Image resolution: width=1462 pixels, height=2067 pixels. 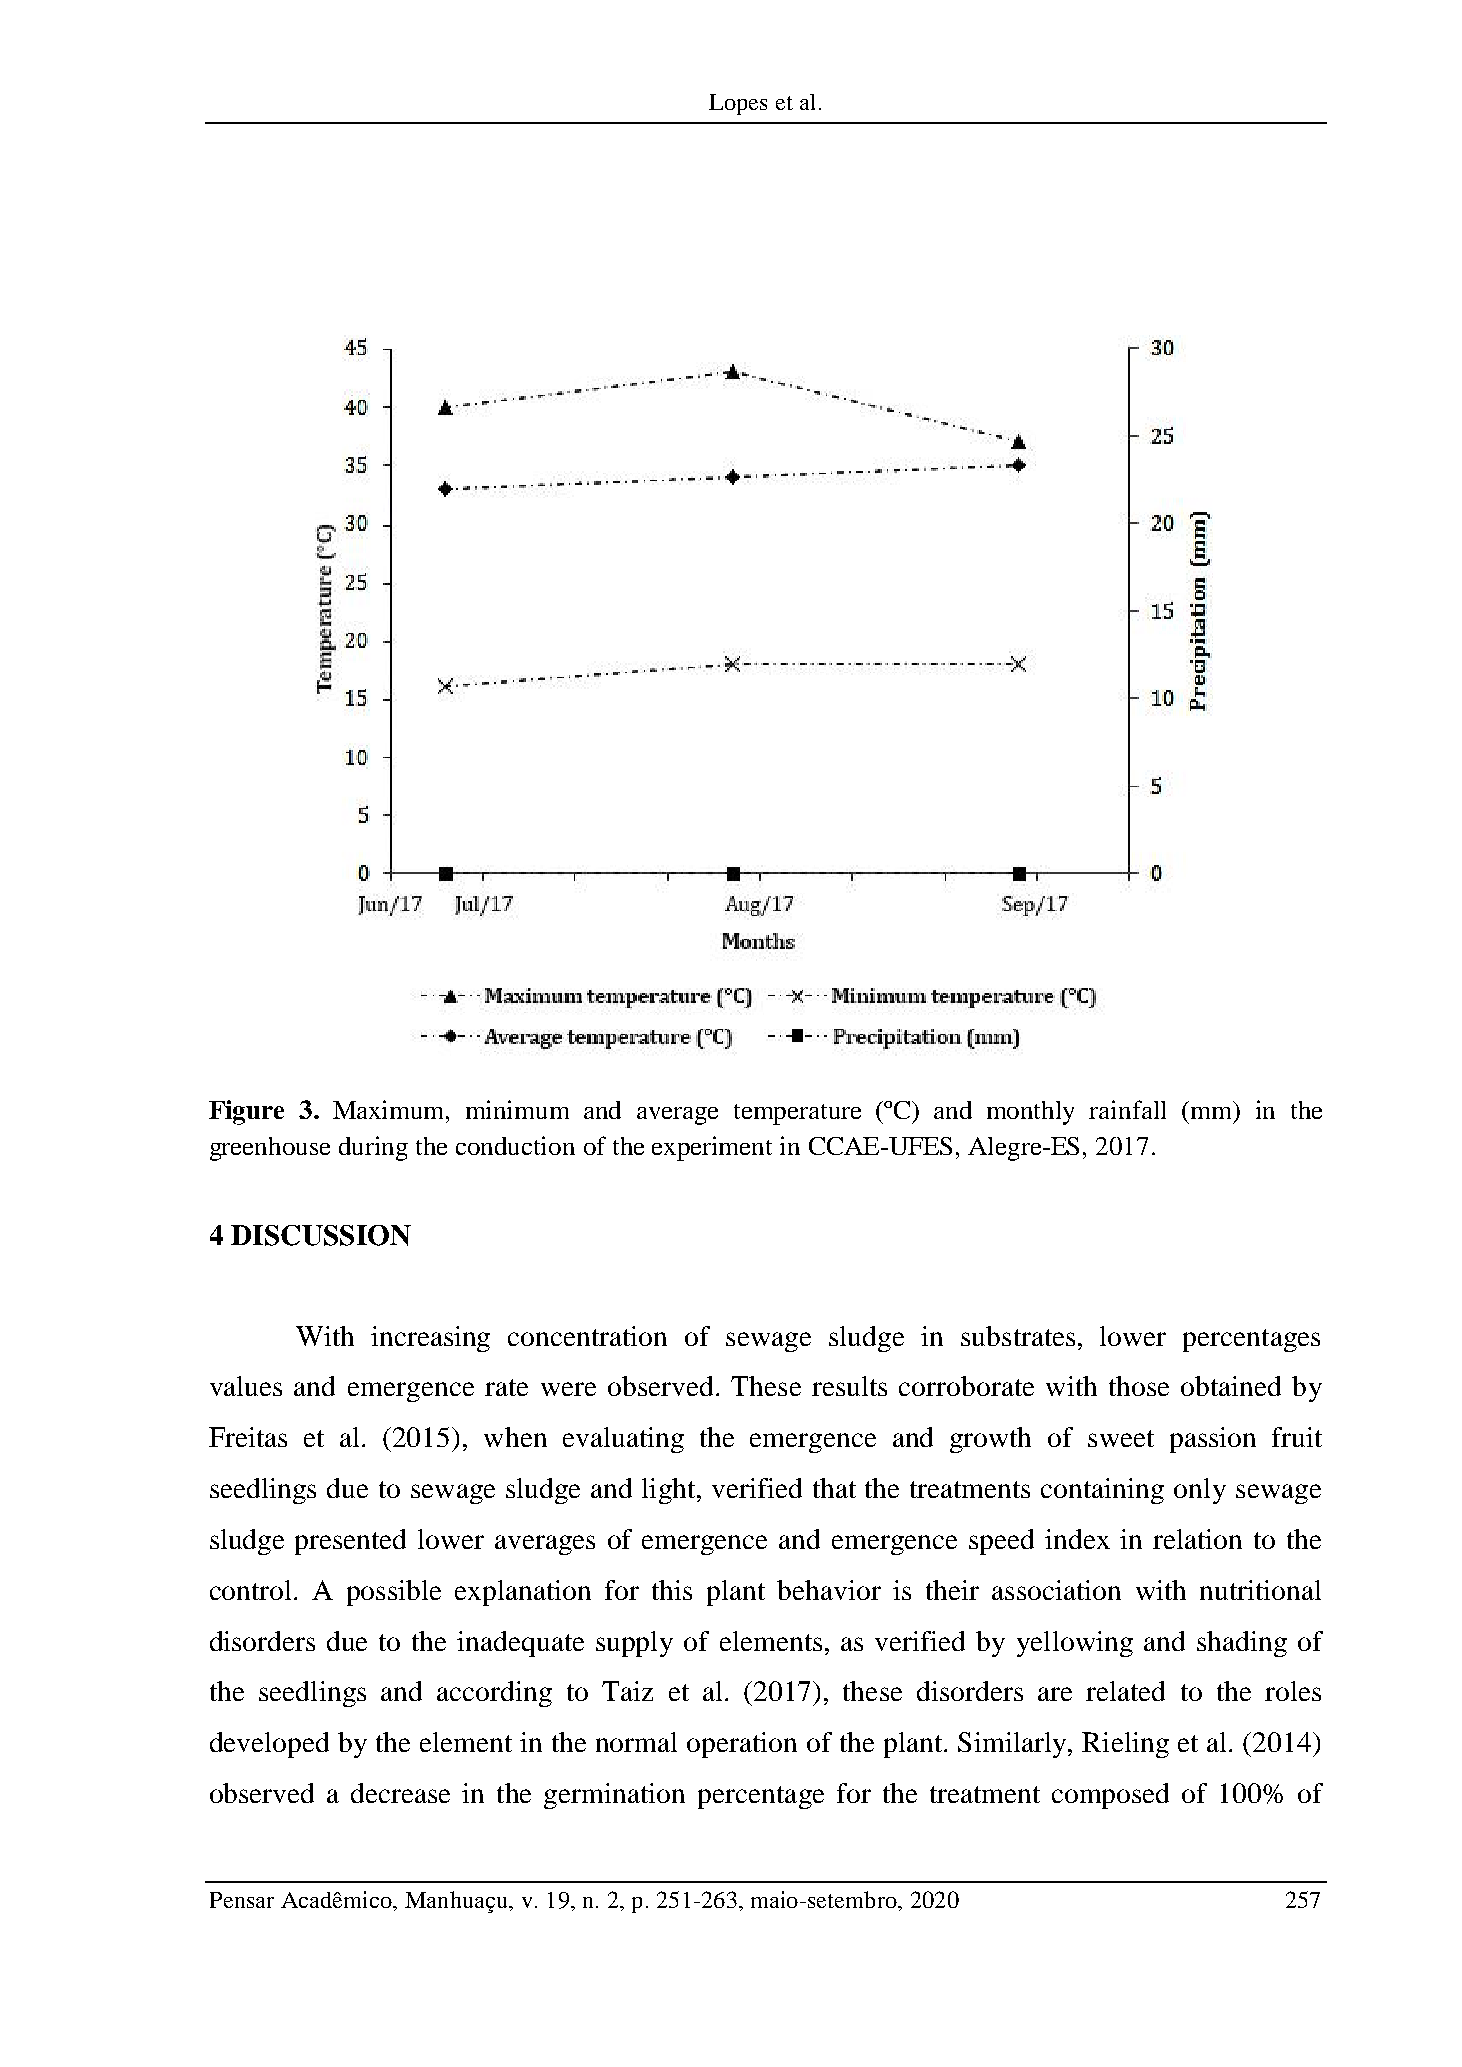 What do you see at coordinates (517, 1109) in the document?
I see `minimum` at bounding box center [517, 1109].
